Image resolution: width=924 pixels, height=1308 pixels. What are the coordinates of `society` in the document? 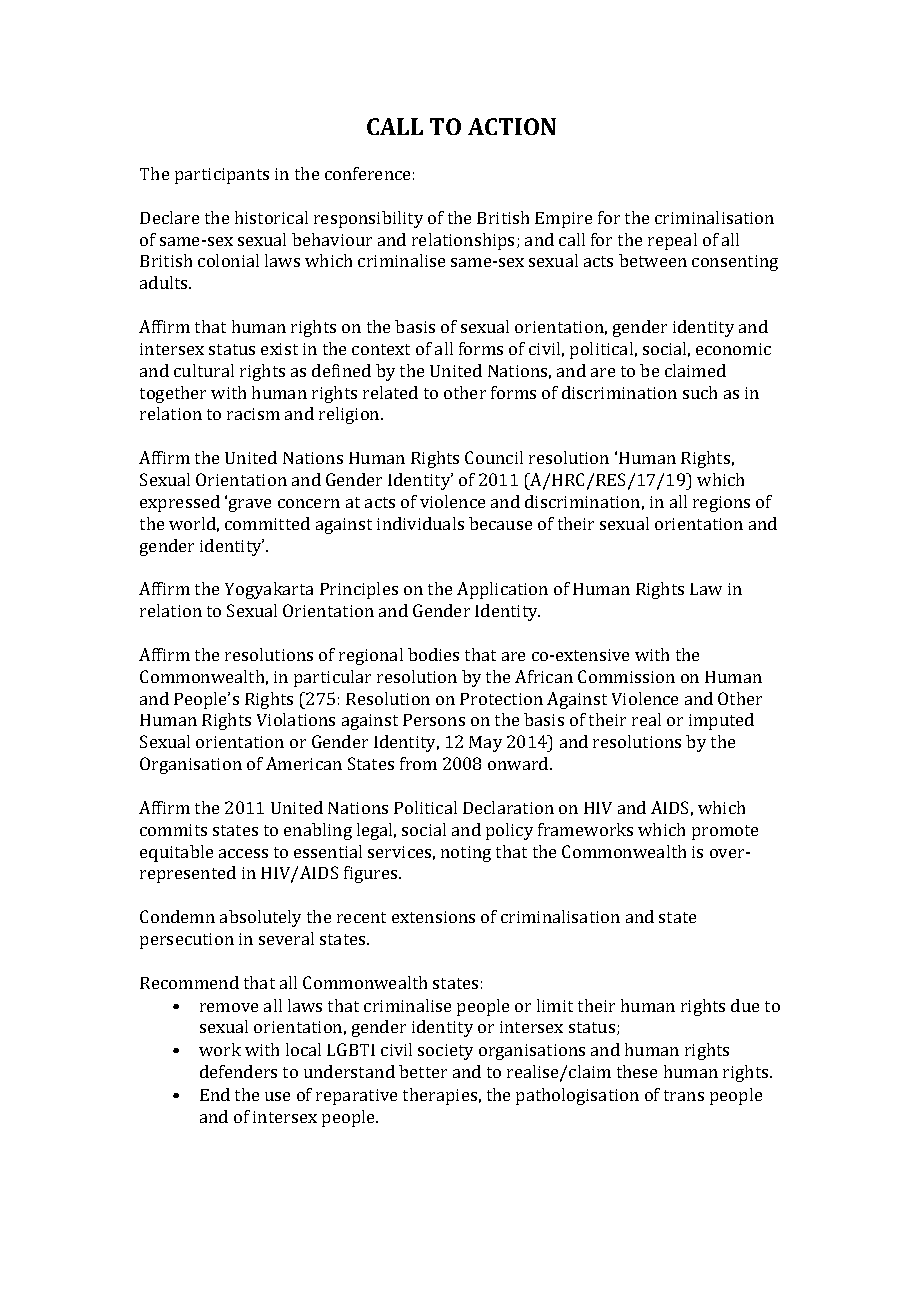 It's located at (445, 1052).
